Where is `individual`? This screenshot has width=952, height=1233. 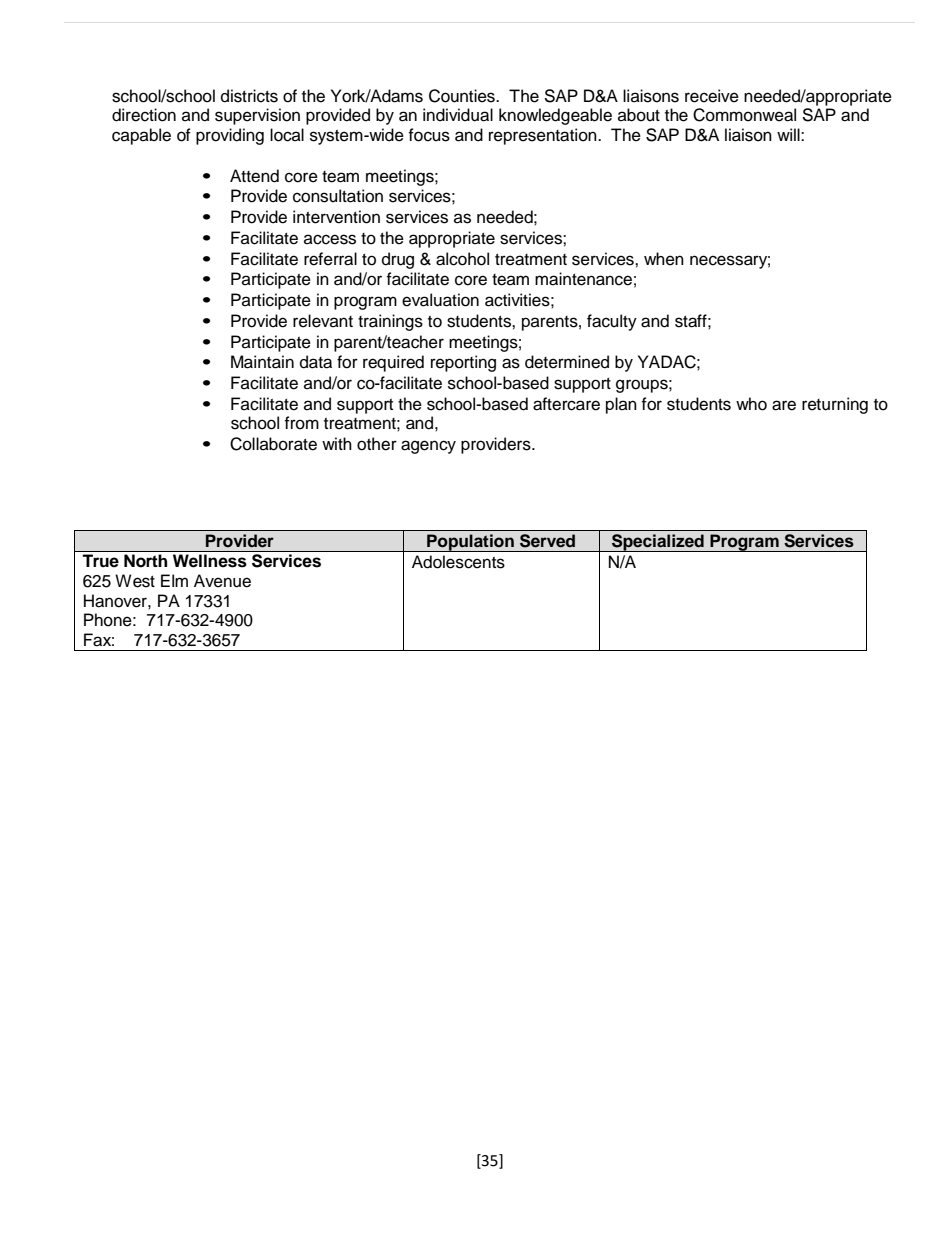 individual is located at coordinates (458, 115).
